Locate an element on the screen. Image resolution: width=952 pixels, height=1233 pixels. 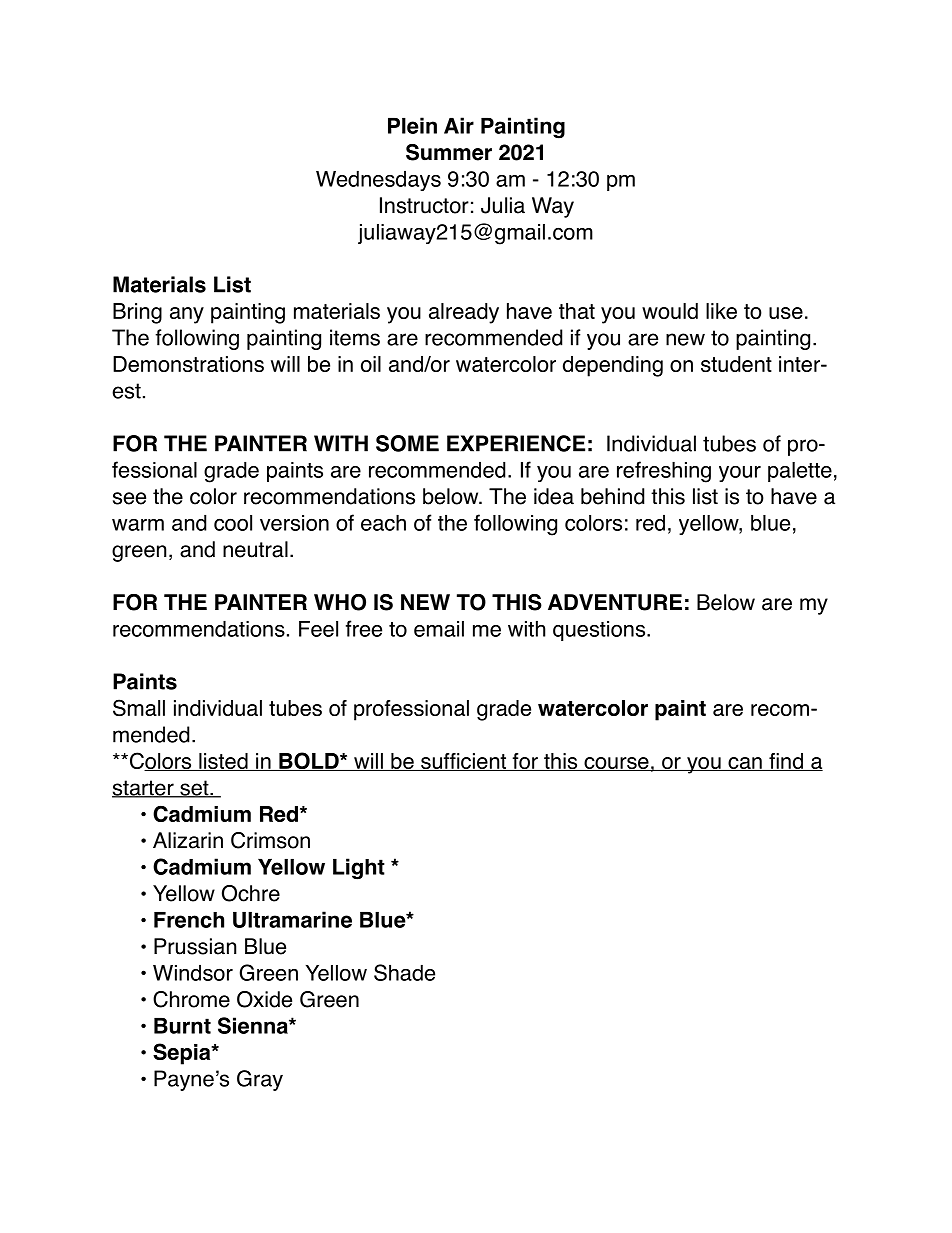
any is located at coordinates (187, 315).
